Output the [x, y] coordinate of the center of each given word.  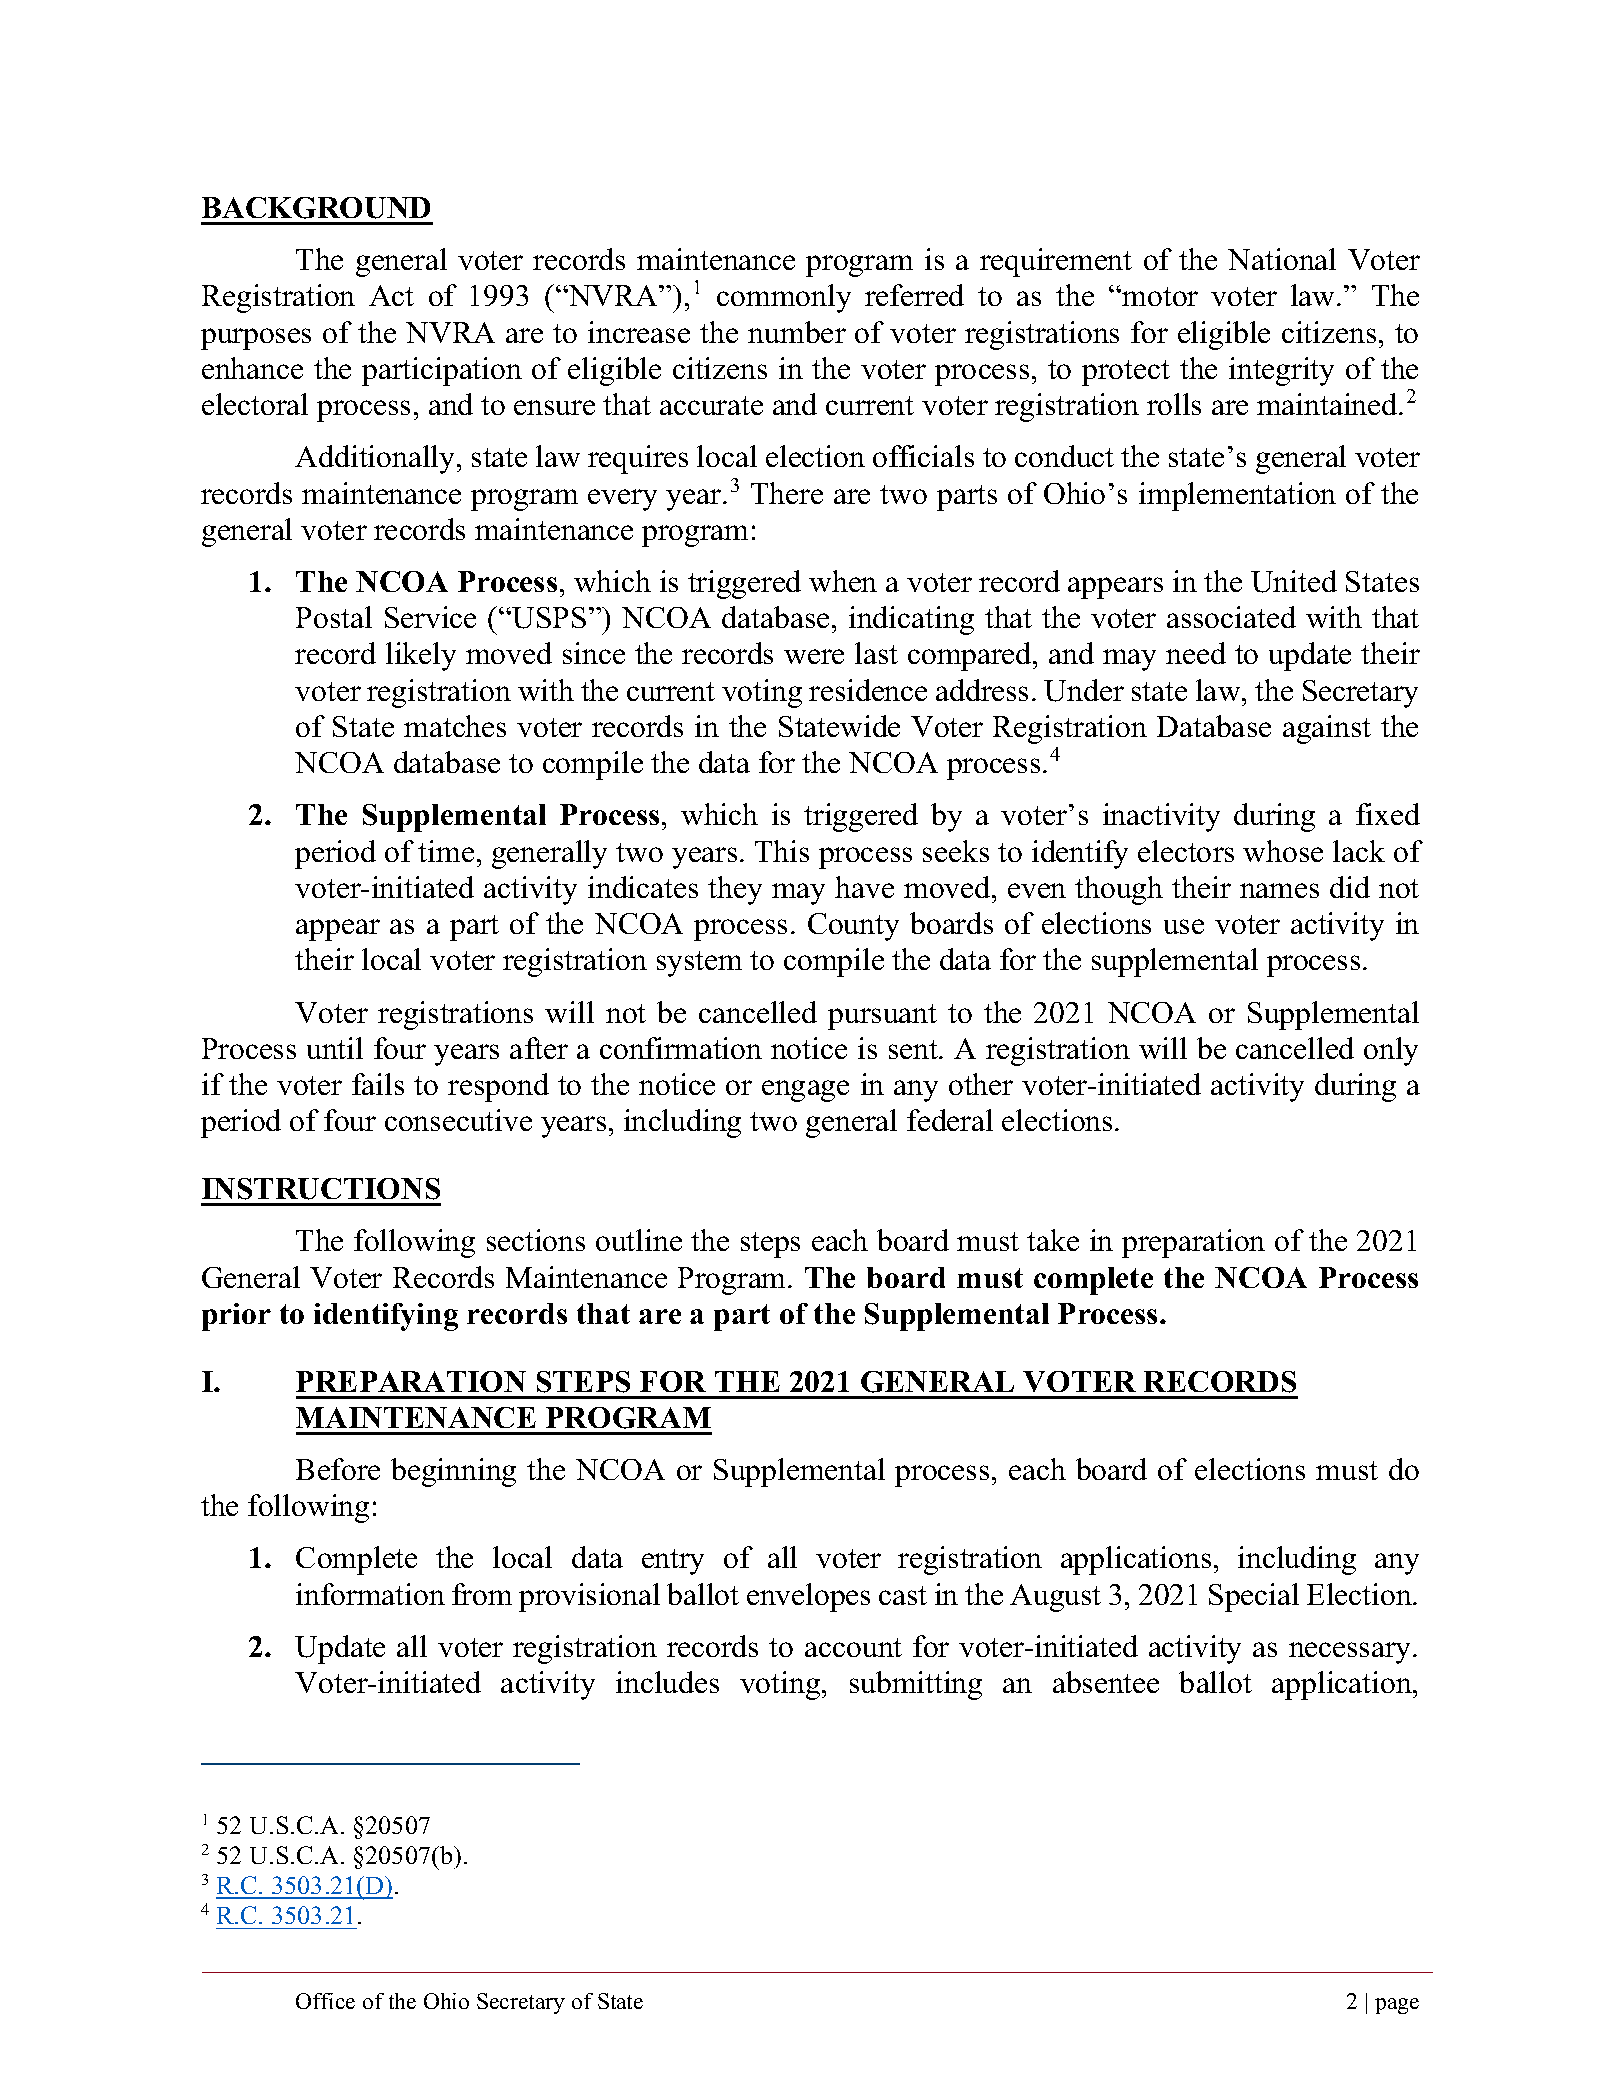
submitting [916, 1685]
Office [325, 2001]
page [1397, 2006]
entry [673, 1562]
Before [338, 1469]
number [797, 332]
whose [1283, 851]
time [446, 851]
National [1282, 259]
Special [1254, 1597]
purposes [256, 339]
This [782, 851]
